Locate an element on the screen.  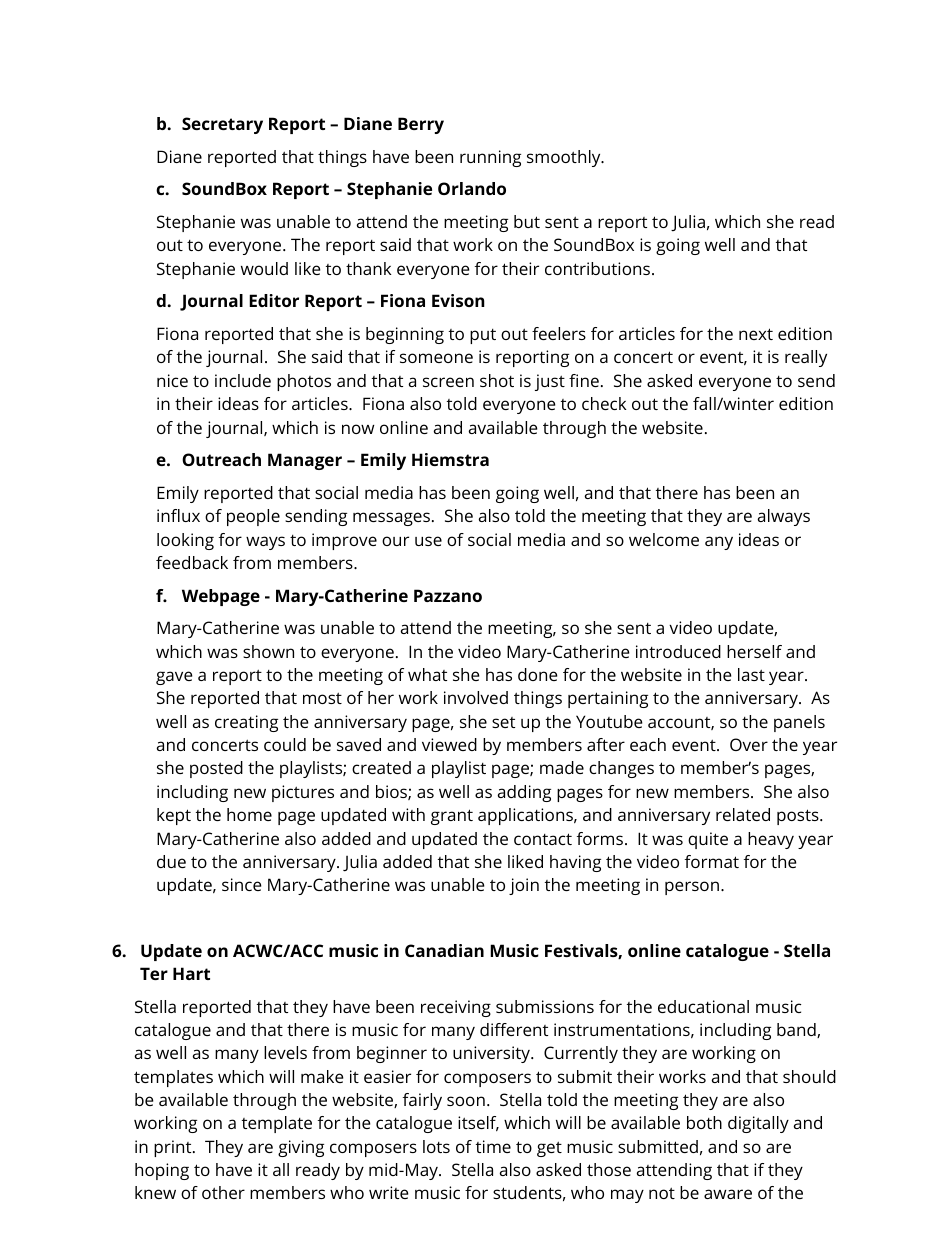
smoothly is located at coordinates (565, 158).
